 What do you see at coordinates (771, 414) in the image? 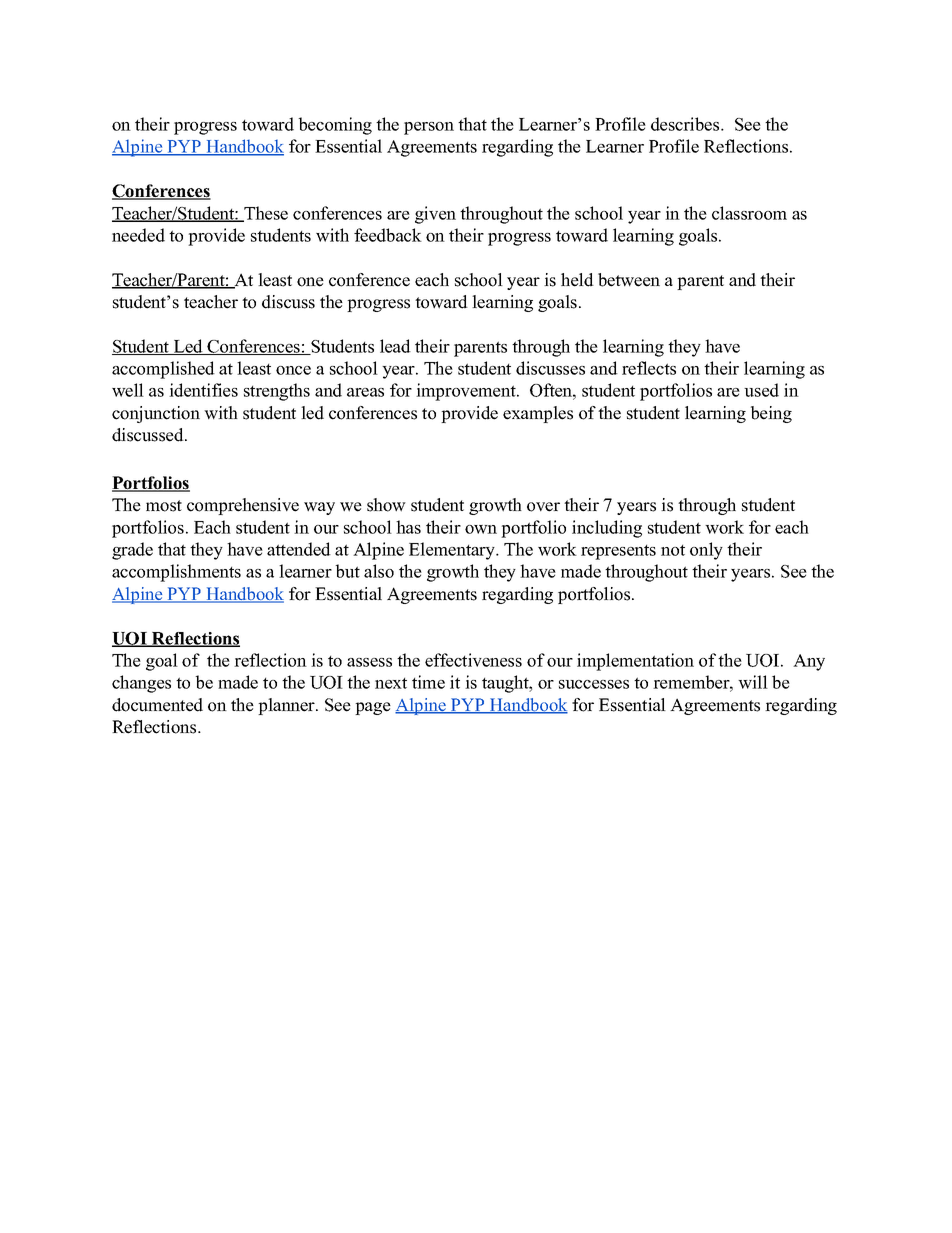
I see `being` at bounding box center [771, 414].
